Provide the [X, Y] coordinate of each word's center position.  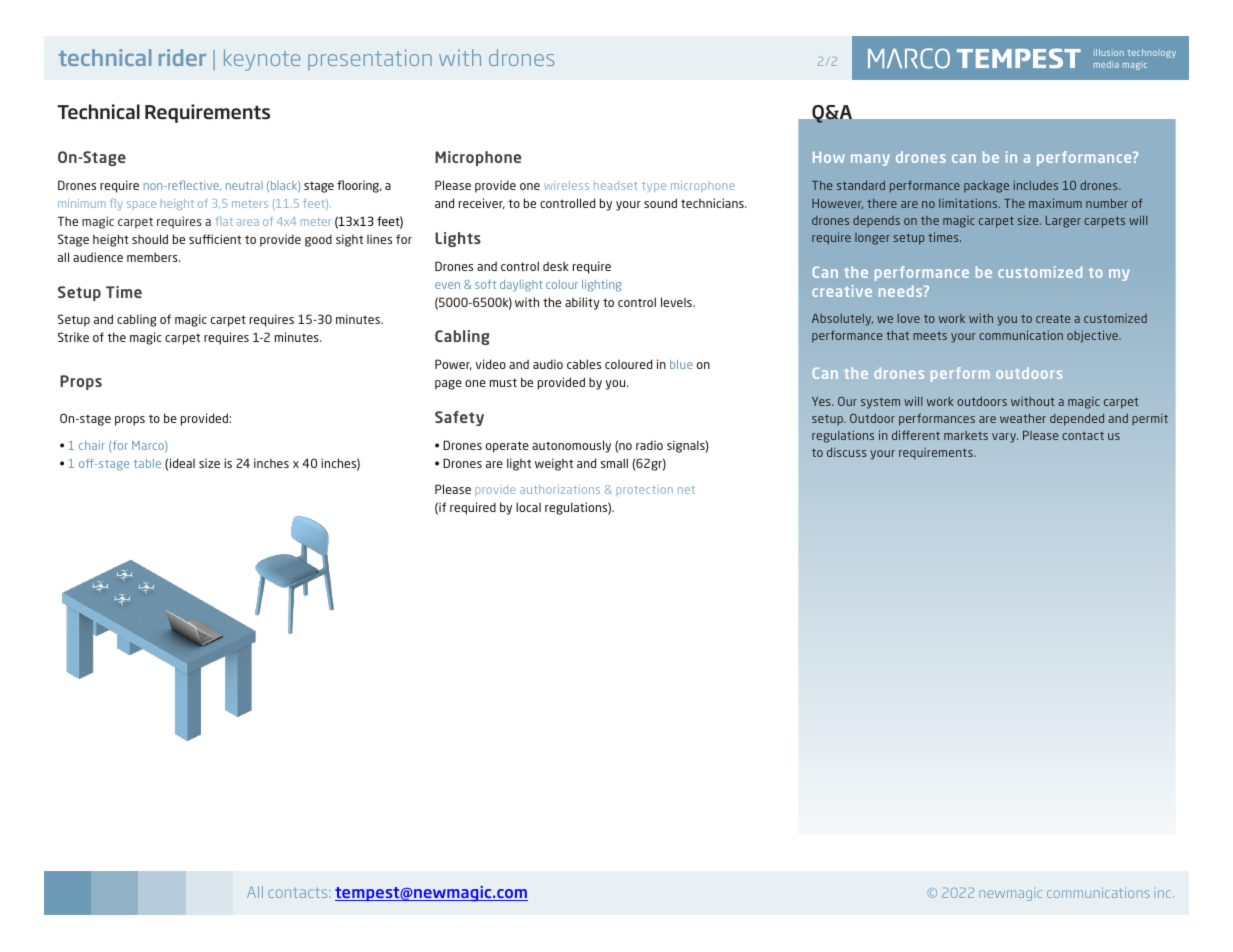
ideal [182, 463]
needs [902, 291]
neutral [244, 185]
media [1106, 64]
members [153, 257]
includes [1036, 185]
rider [182, 57]
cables [584, 364]
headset [615, 185]
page [448, 385]
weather [1023, 418]
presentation [370, 59]
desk [556, 266]
